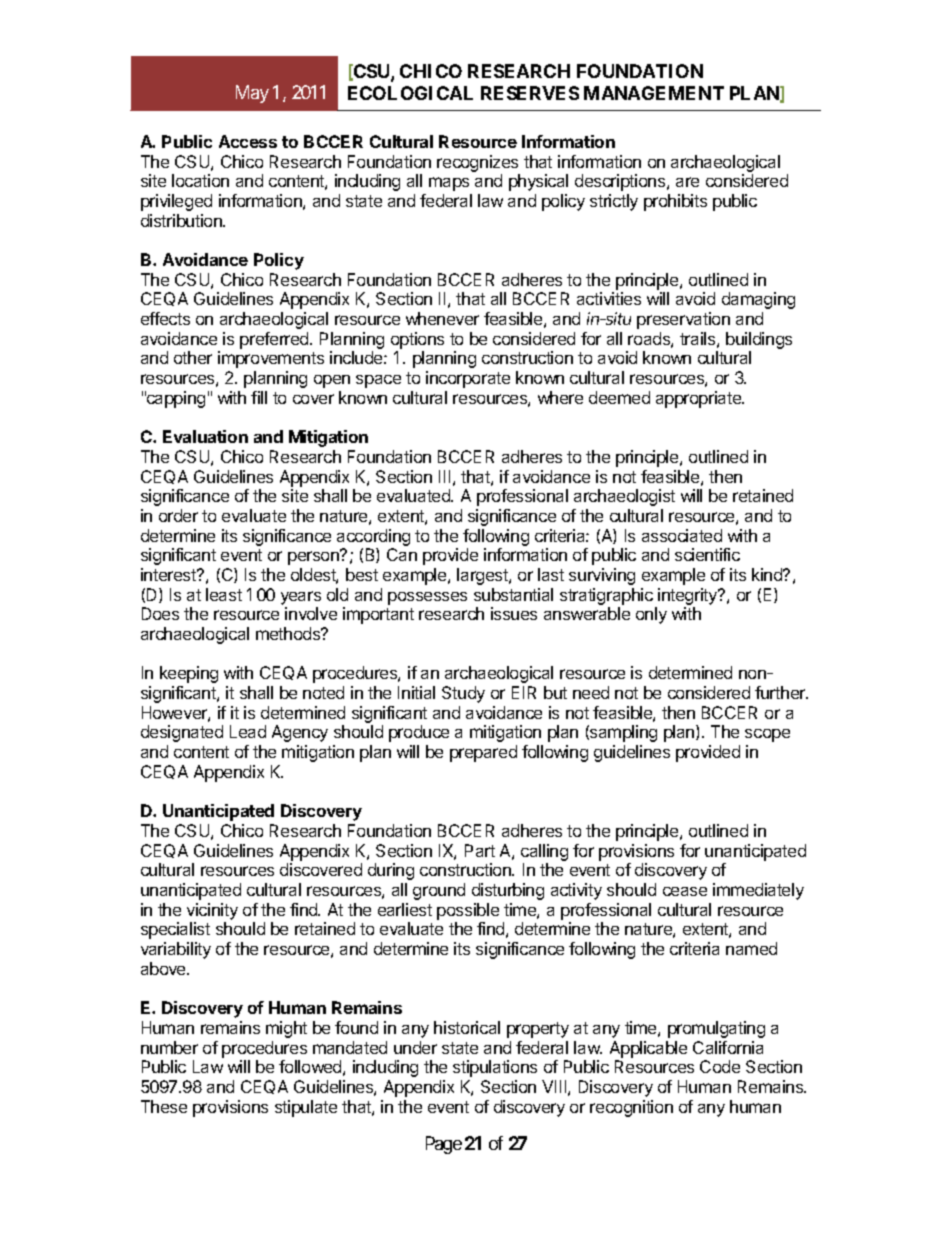 The image size is (952, 1233). What do you see at coordinates (700, 399) in the image?
I see `appropriate` at bounding box center [700, 399].
